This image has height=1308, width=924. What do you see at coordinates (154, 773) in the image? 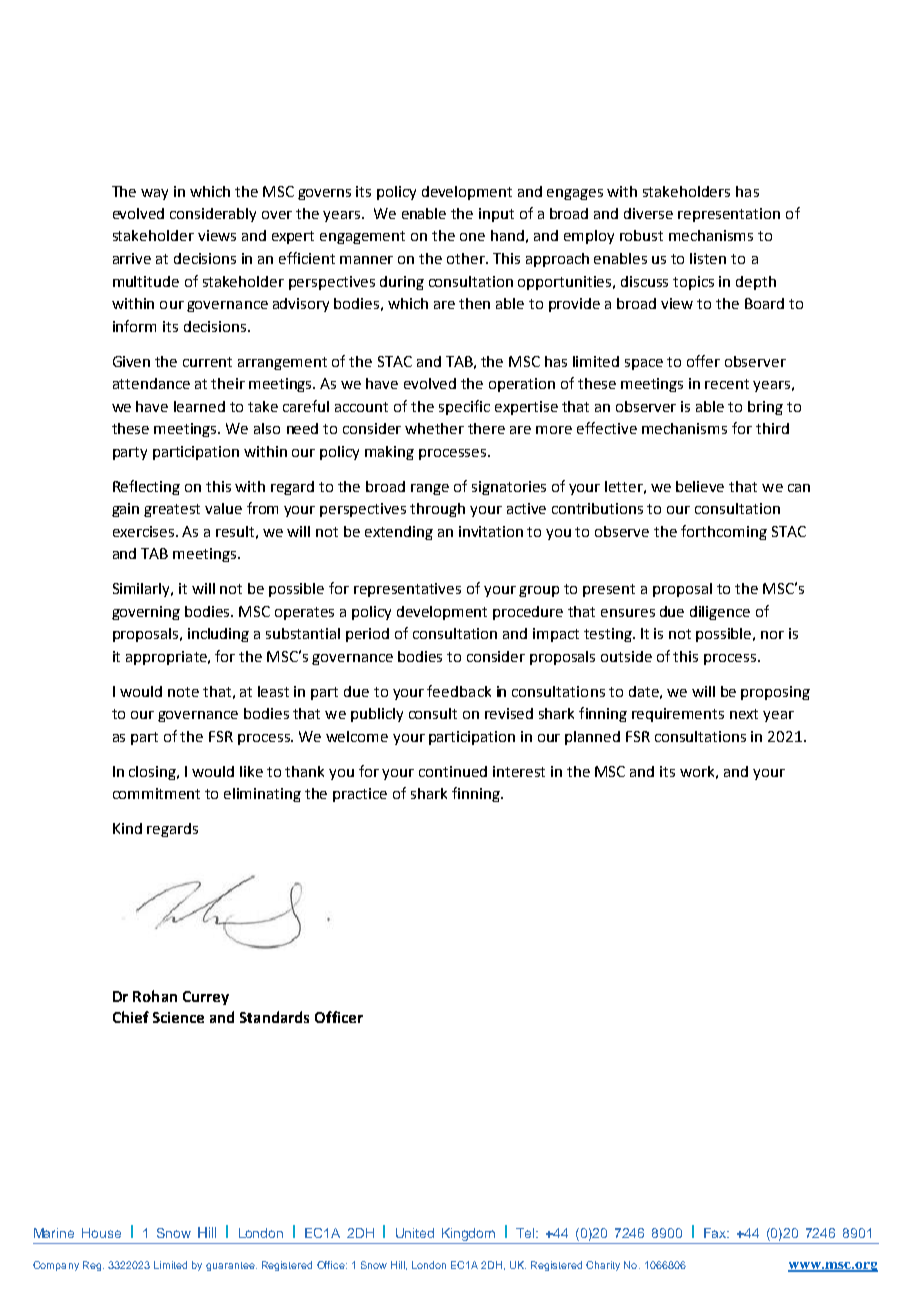
I see `closing` at bounding box center [154, 773].
